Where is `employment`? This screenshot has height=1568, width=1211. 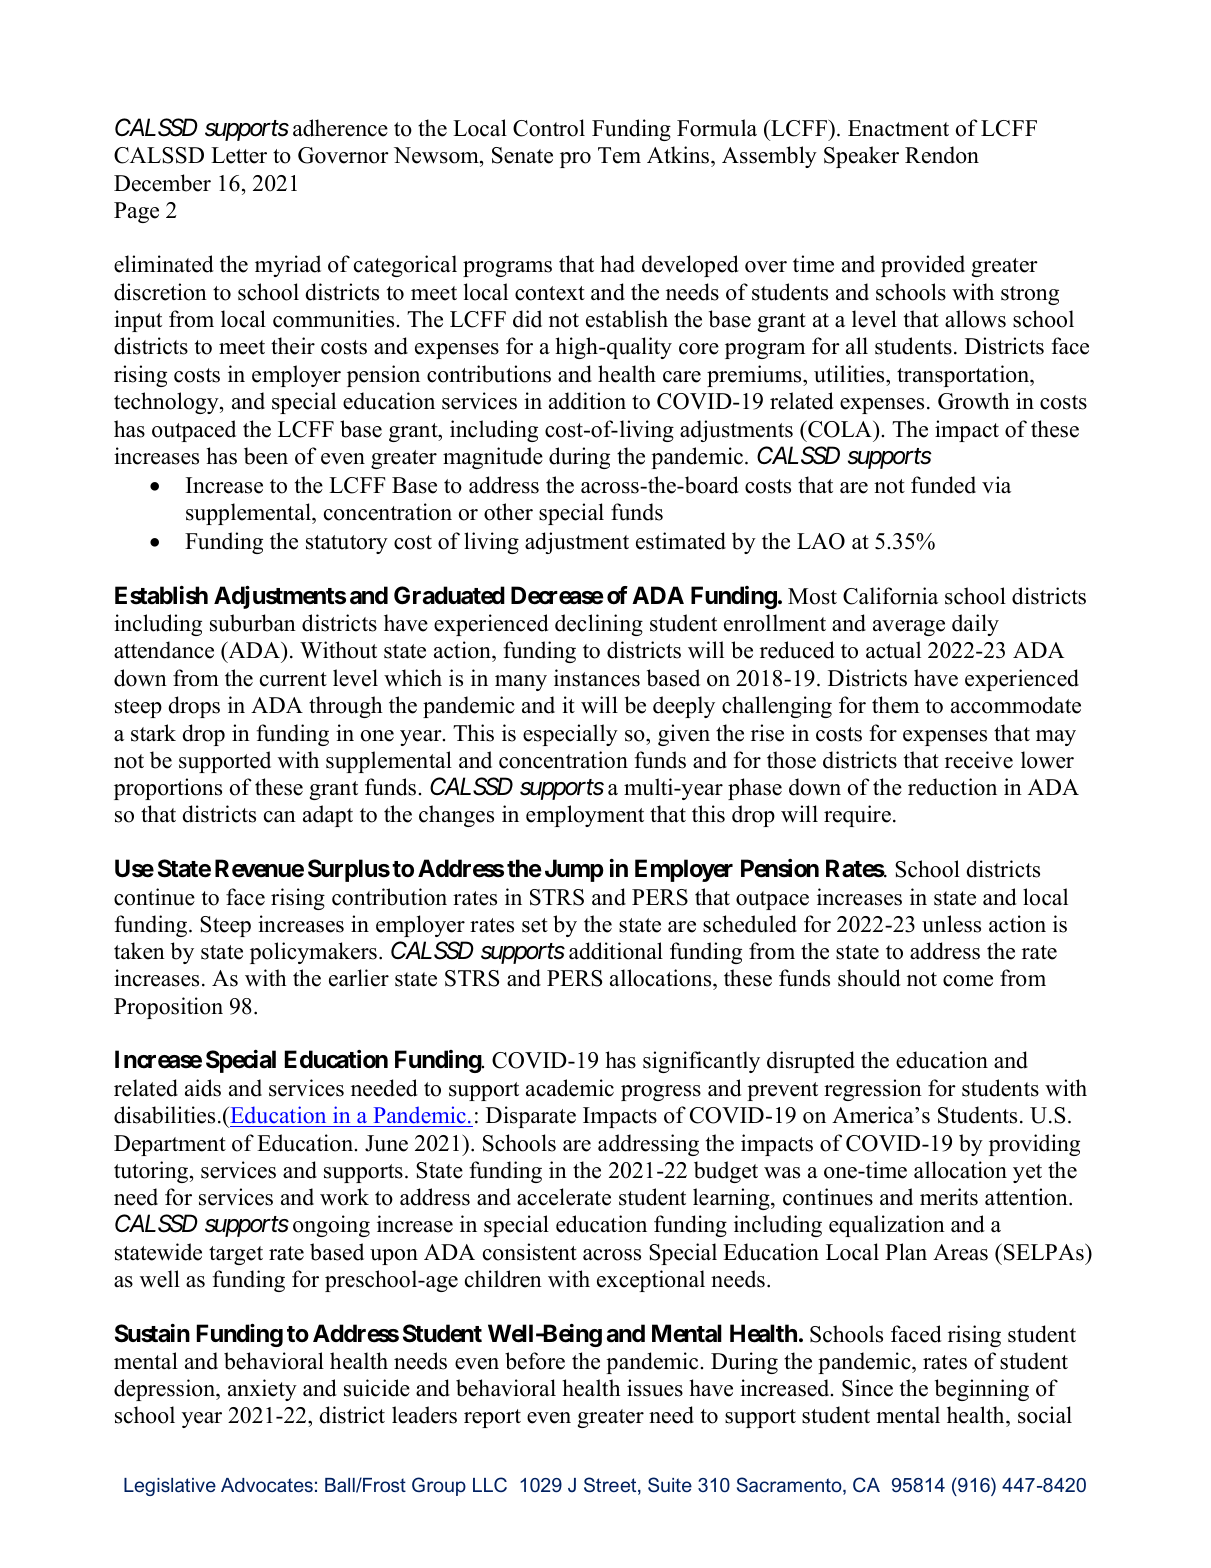 employment is located at coordinates (585, 816).
